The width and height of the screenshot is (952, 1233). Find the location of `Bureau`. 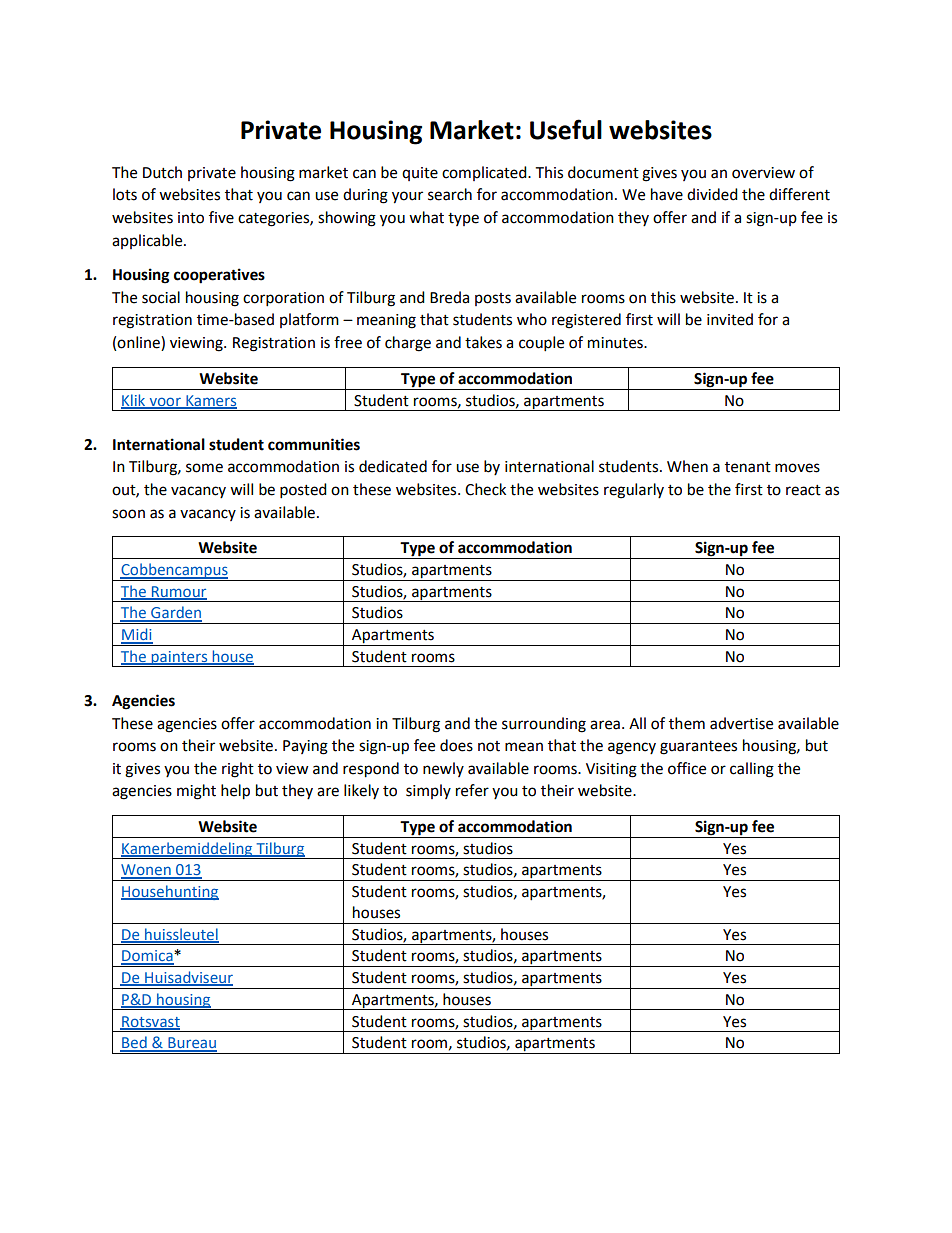

Bureau is located at coordinates (191, 1044).
